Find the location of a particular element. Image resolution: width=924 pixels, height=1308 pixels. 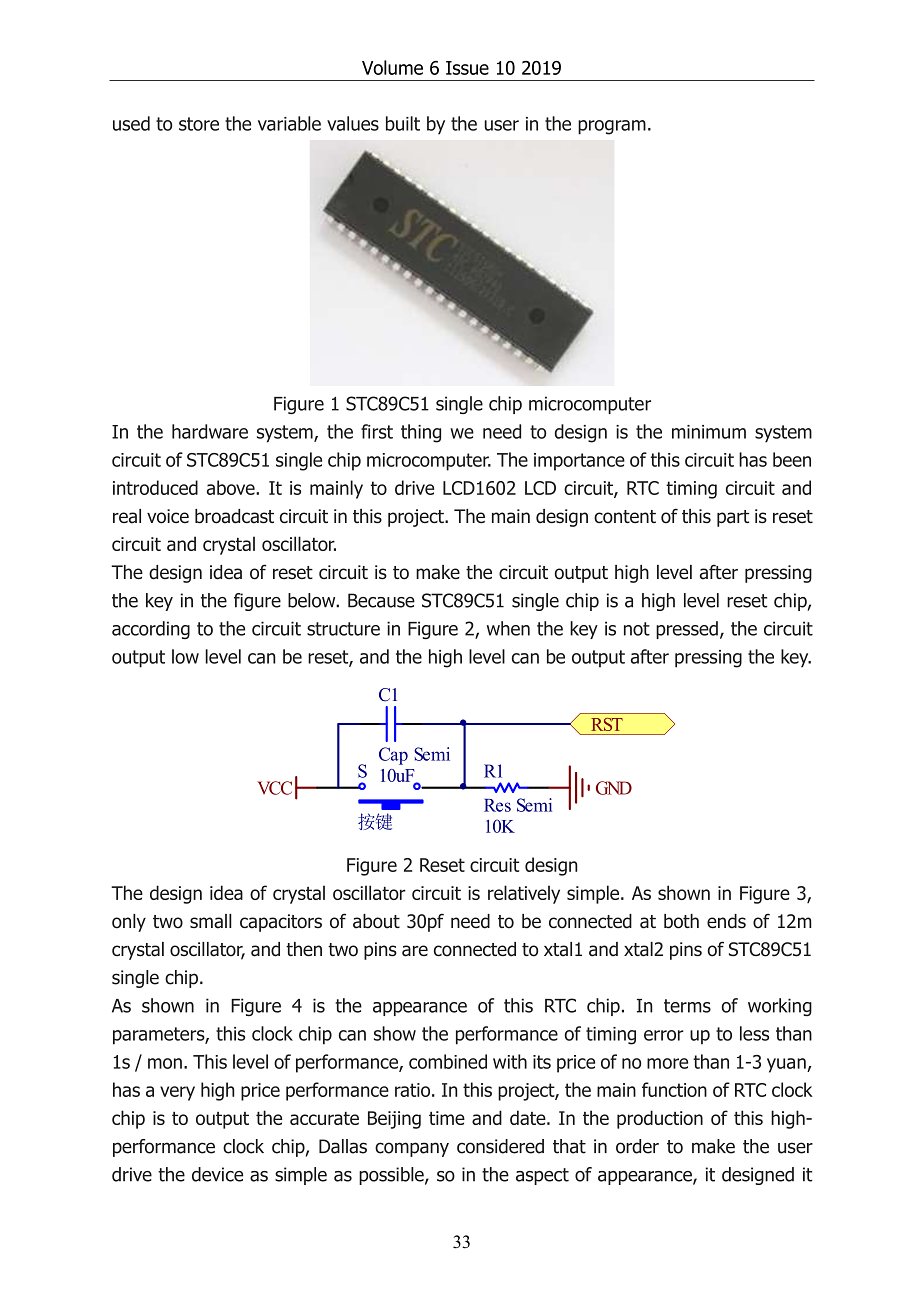

program is located at coordinates (612, 127).
